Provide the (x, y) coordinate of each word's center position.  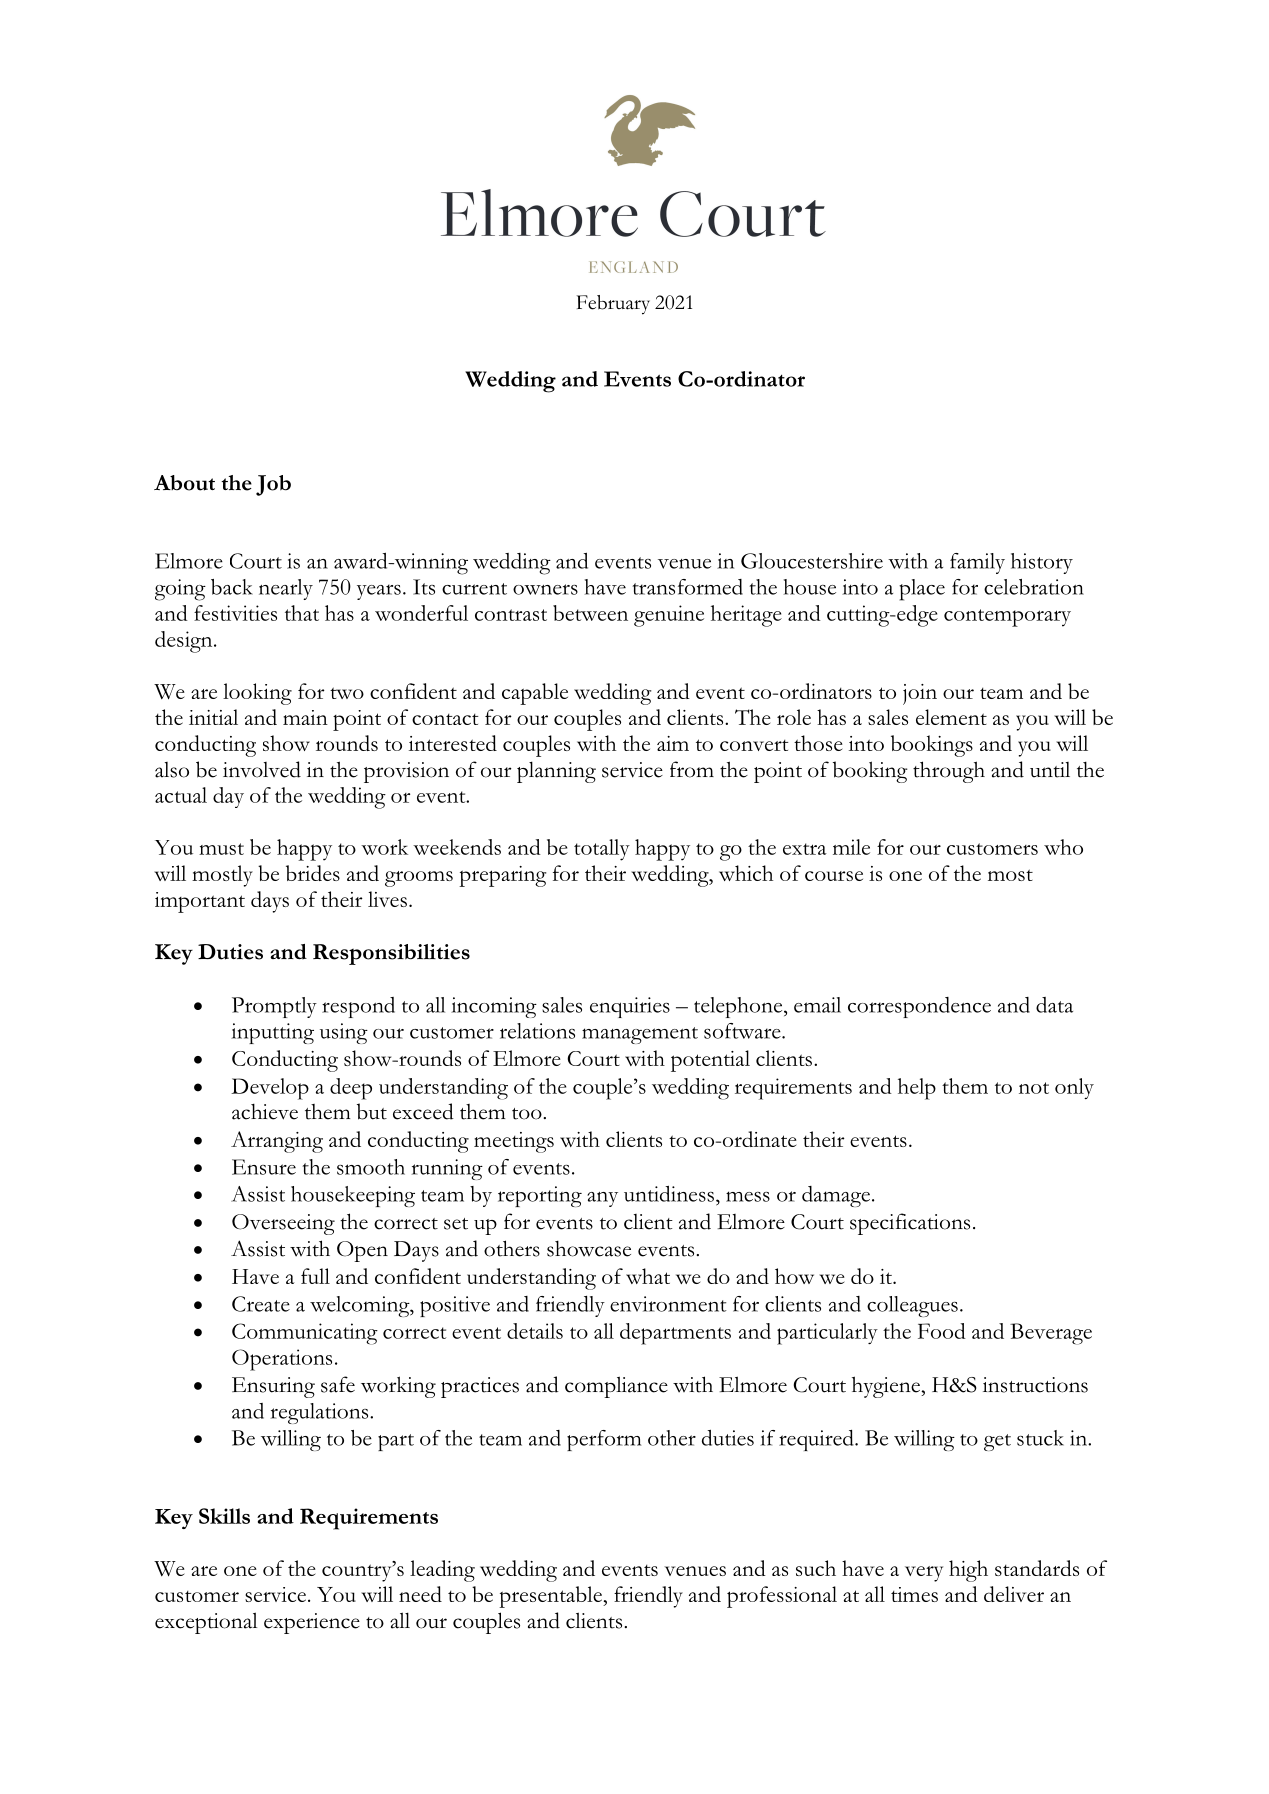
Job (273, 485)
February (613, 305)
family (977, 563)
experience (312, 1623)
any (602, 1199)
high (968, 1571)
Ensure (264, 1167)
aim (673, 743)
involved (262, 769)
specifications (910, 1224)
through (949, 772)
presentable (551, 1597)
